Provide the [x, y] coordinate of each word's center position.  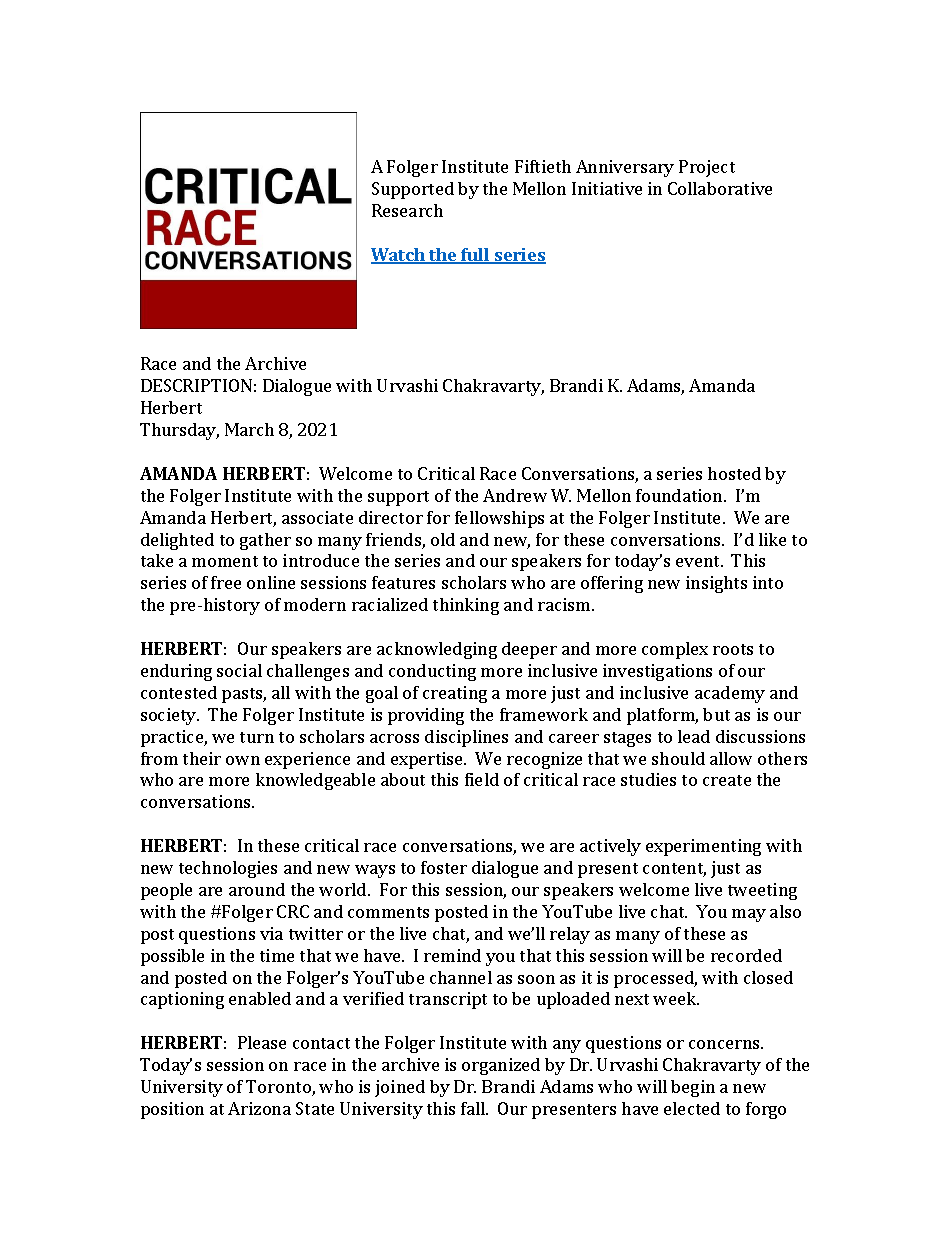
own [243, 760]
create [727, 780]
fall [474, 1108]
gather [265, 541]
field [482, 779]
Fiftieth [543, 166]
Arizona [259, 1108]
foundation [680, 495]
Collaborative [720, 188]
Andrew [515, 495]
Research [407, 210]
